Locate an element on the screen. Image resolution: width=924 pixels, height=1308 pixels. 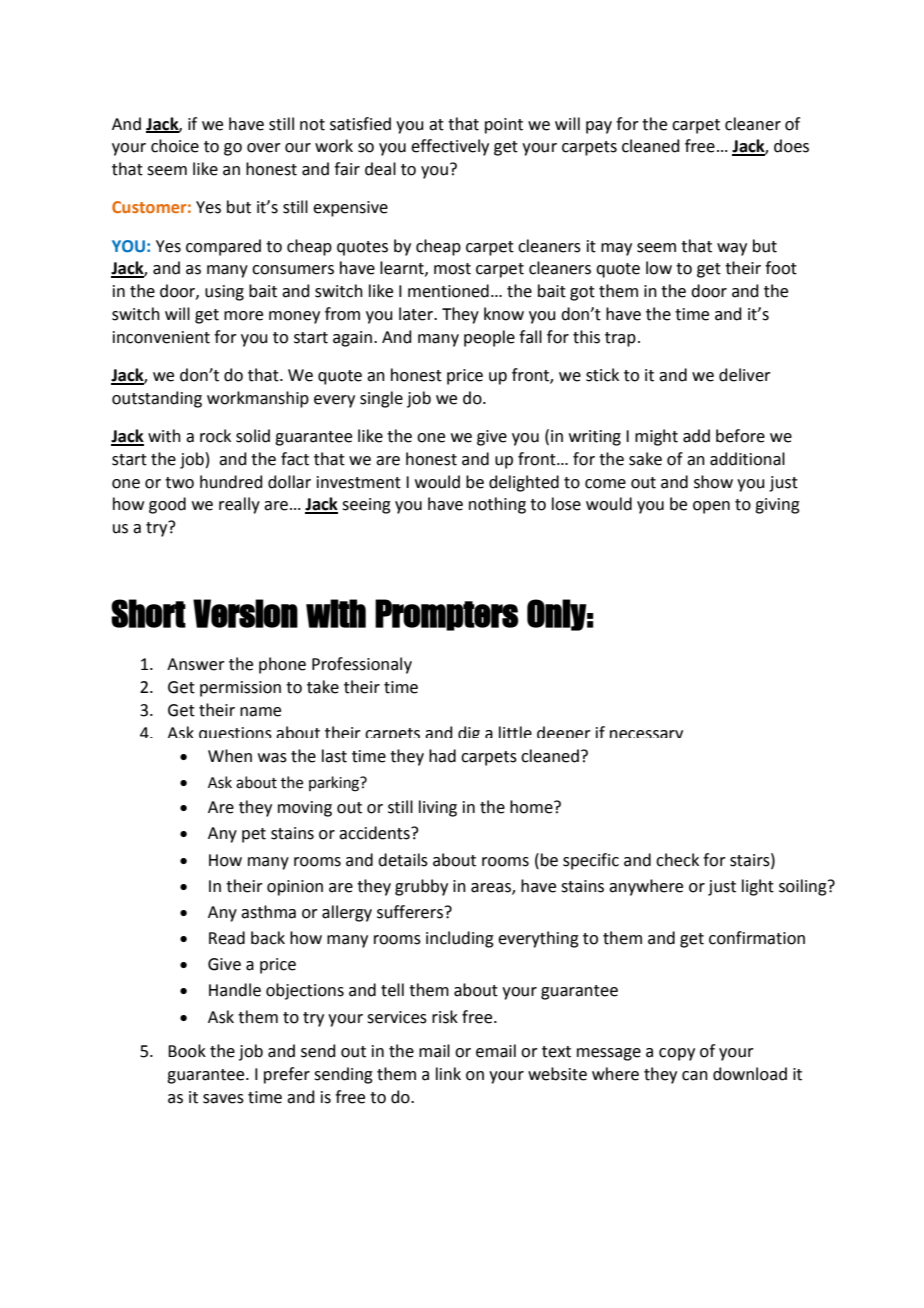
effectively is located at coordinates (450, 147).
